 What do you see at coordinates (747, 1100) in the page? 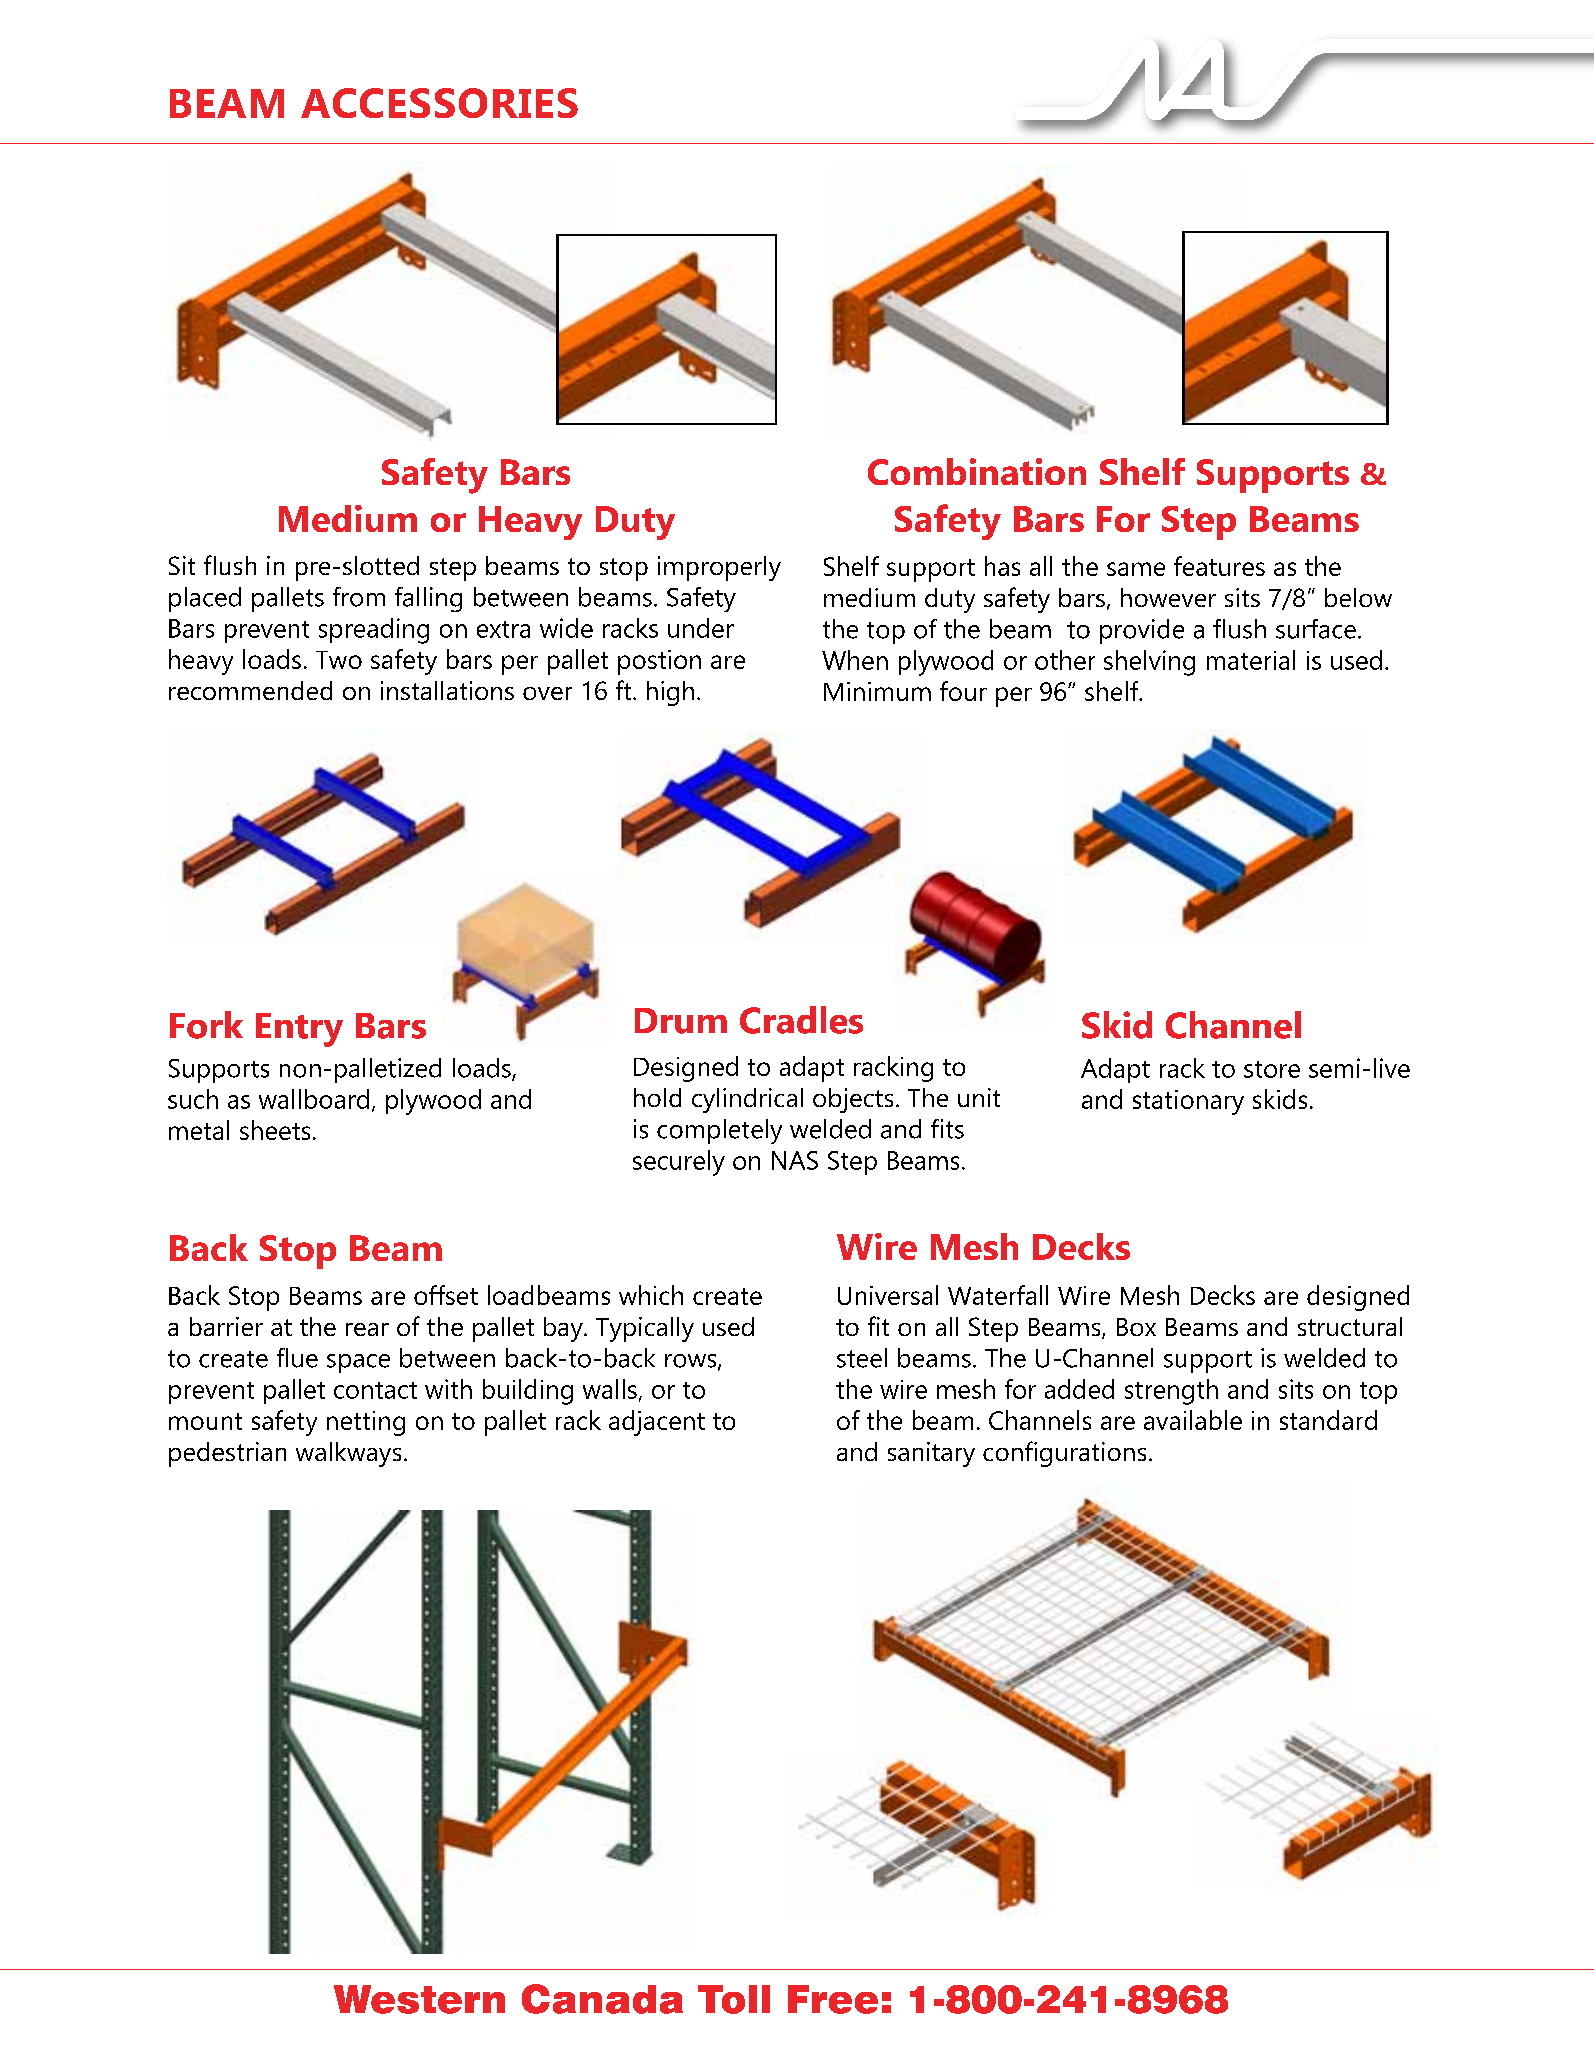
I see `cylindrical` at bounding box center [747, 1100].
